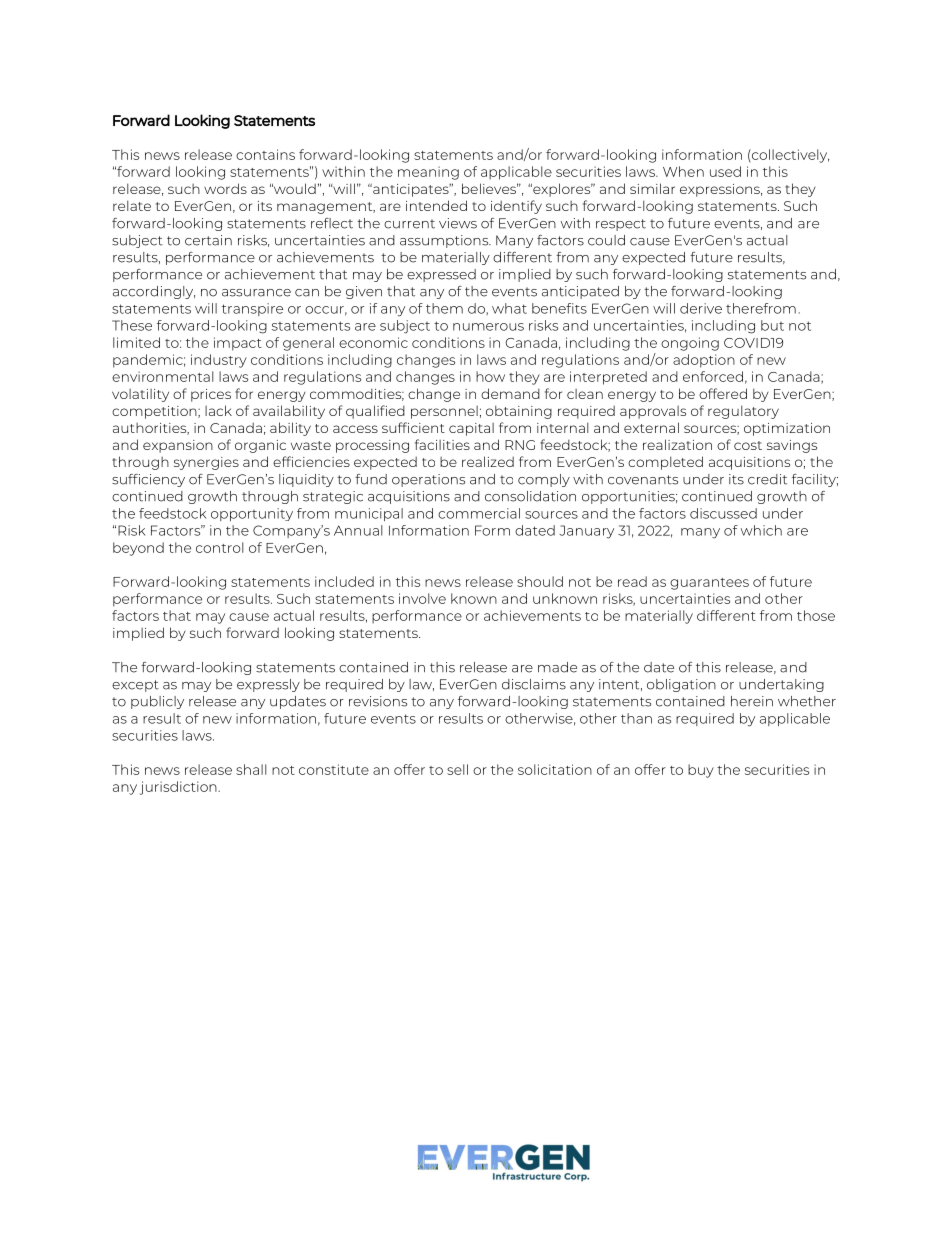 This screenshot has height=1233, width=952. Describe the element at coordinates (701, 771) in the screenshot. I see `buy` at that location.
